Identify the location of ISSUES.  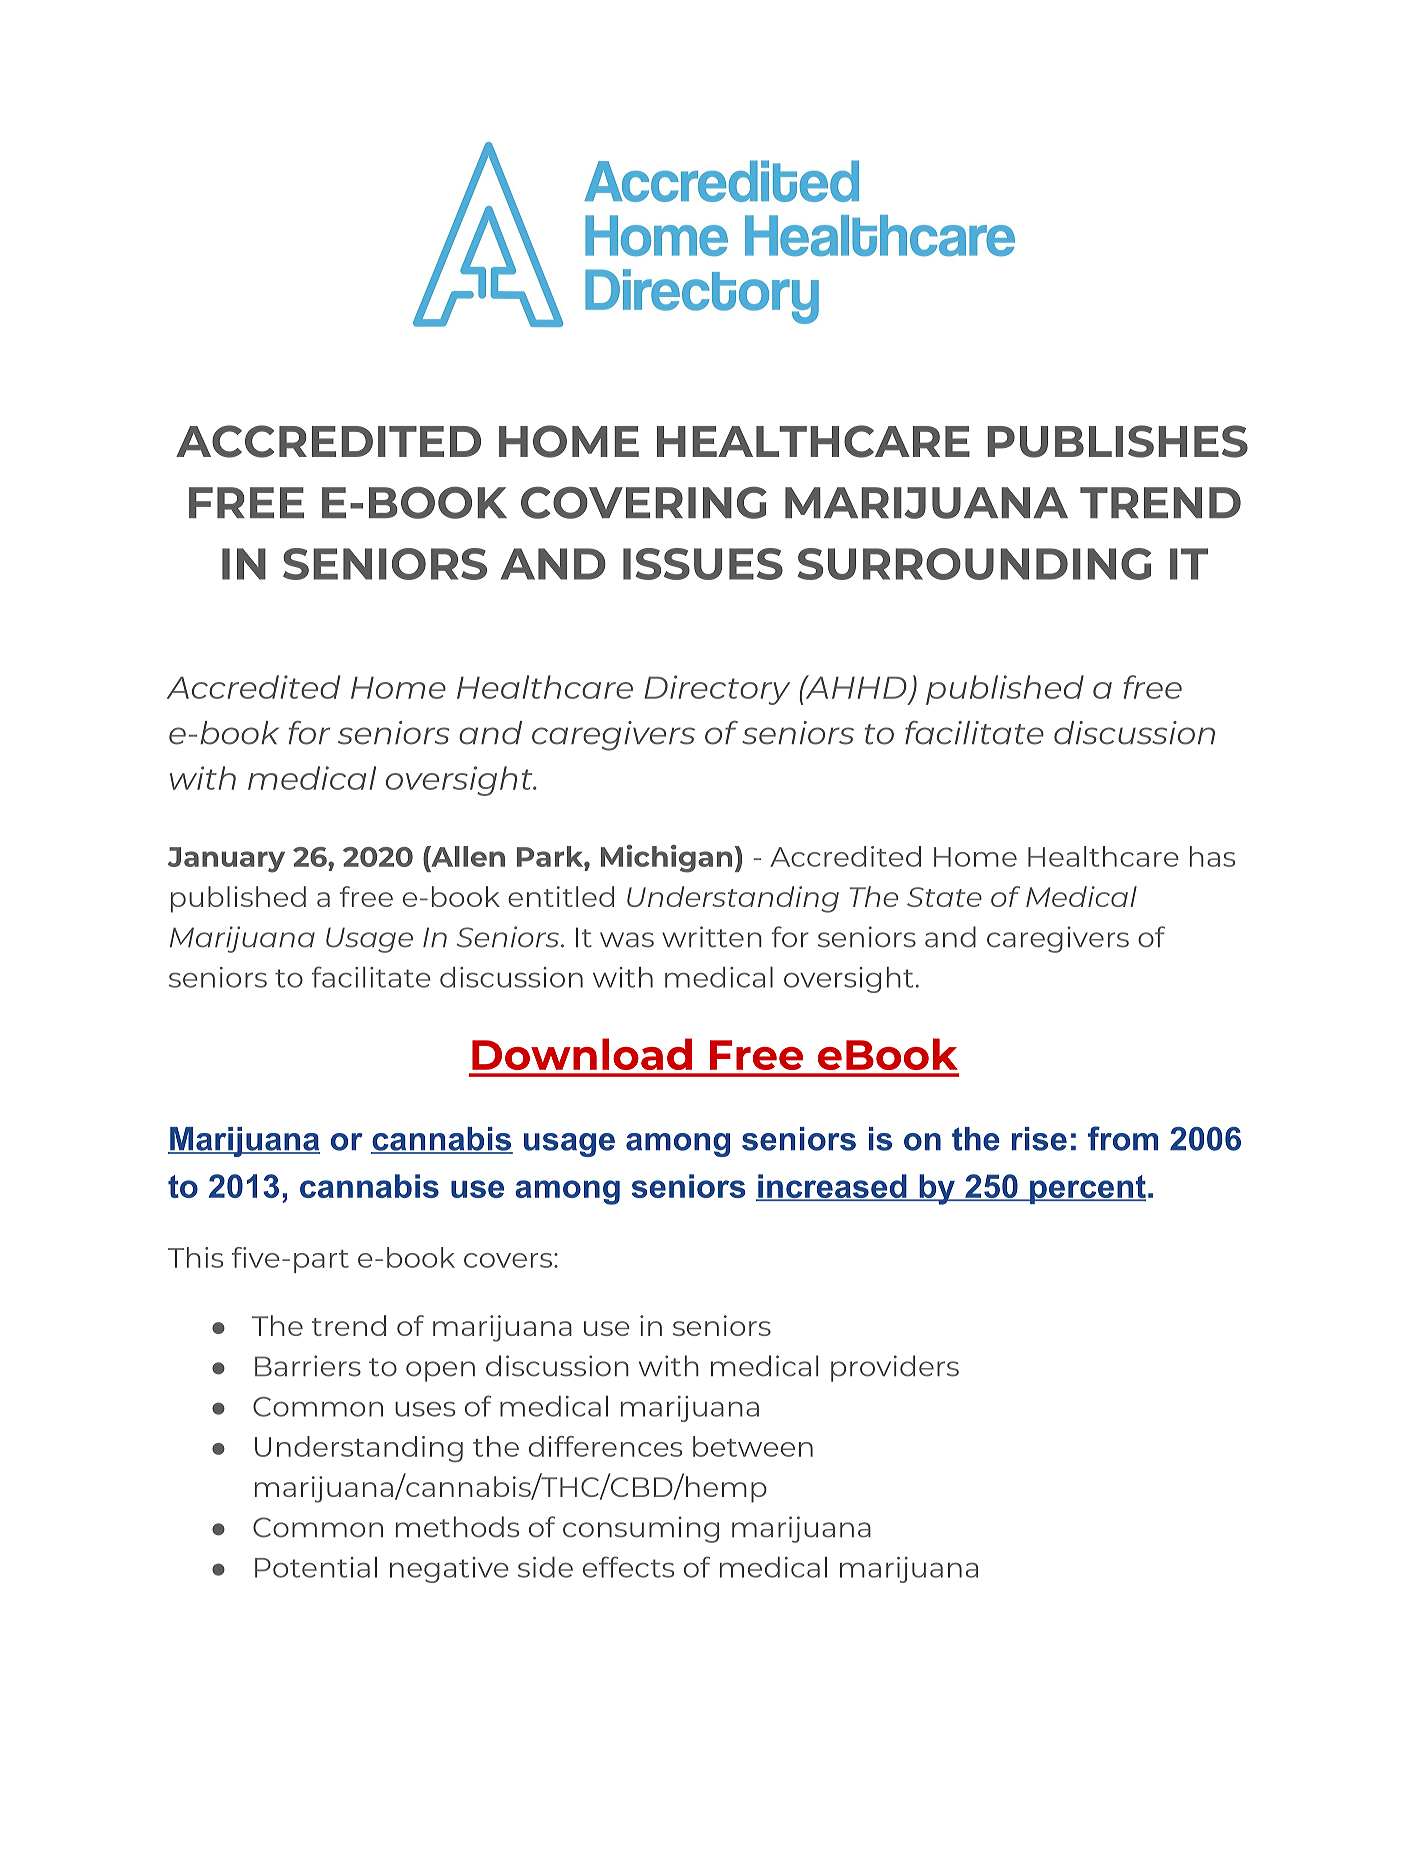
(703, 564).
